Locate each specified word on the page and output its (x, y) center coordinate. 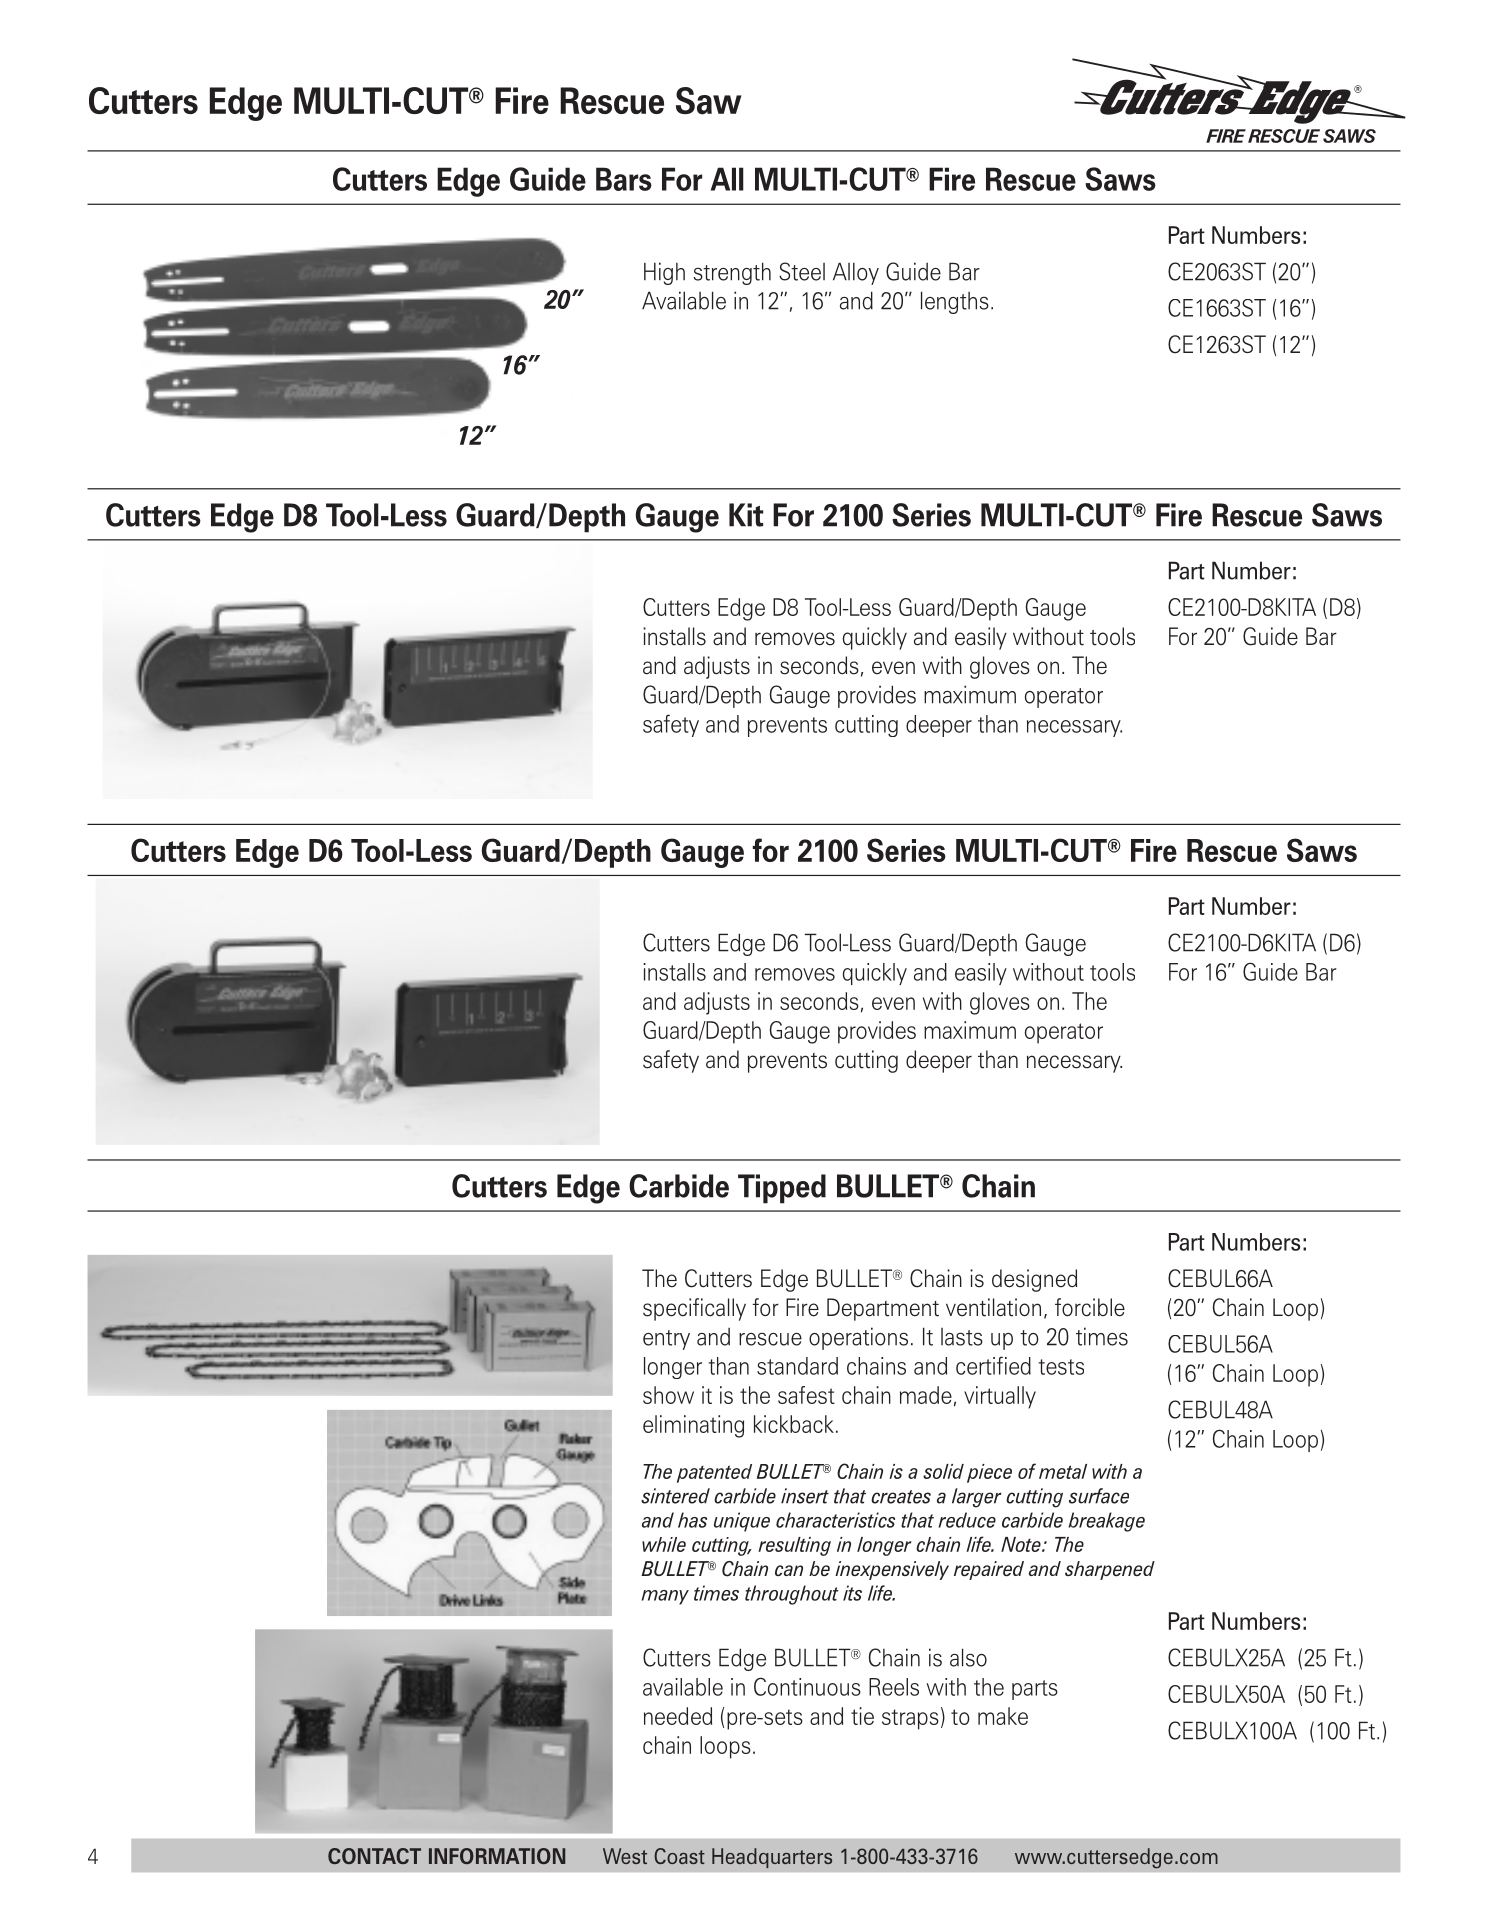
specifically (694, 1309)
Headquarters (772, 1858)
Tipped (782, 1189)
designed (1034, 1280)
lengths (955, 302)
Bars (624, 179)
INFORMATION (497, 1856)
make (1003, 1716)
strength (732, 273)
